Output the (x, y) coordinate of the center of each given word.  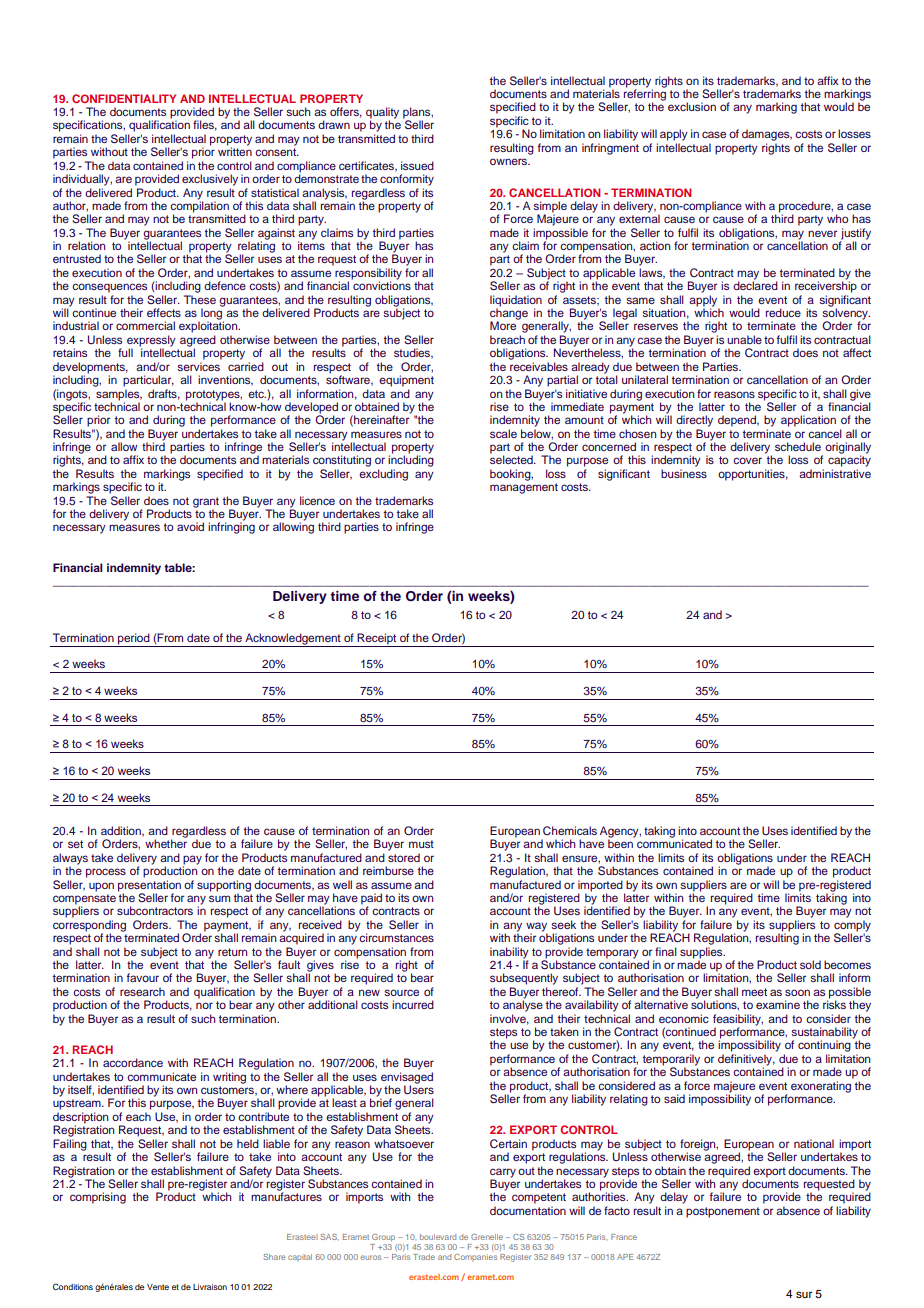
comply (852, 927)
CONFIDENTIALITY (124, 98)
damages (767, 135)
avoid (190, 526)
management (524, 488)
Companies (475, 1258)
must (421, 844)
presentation (149, 887)
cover (747, 460)
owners (509, 161)
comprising (98, 1198)
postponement (723, 1212)
